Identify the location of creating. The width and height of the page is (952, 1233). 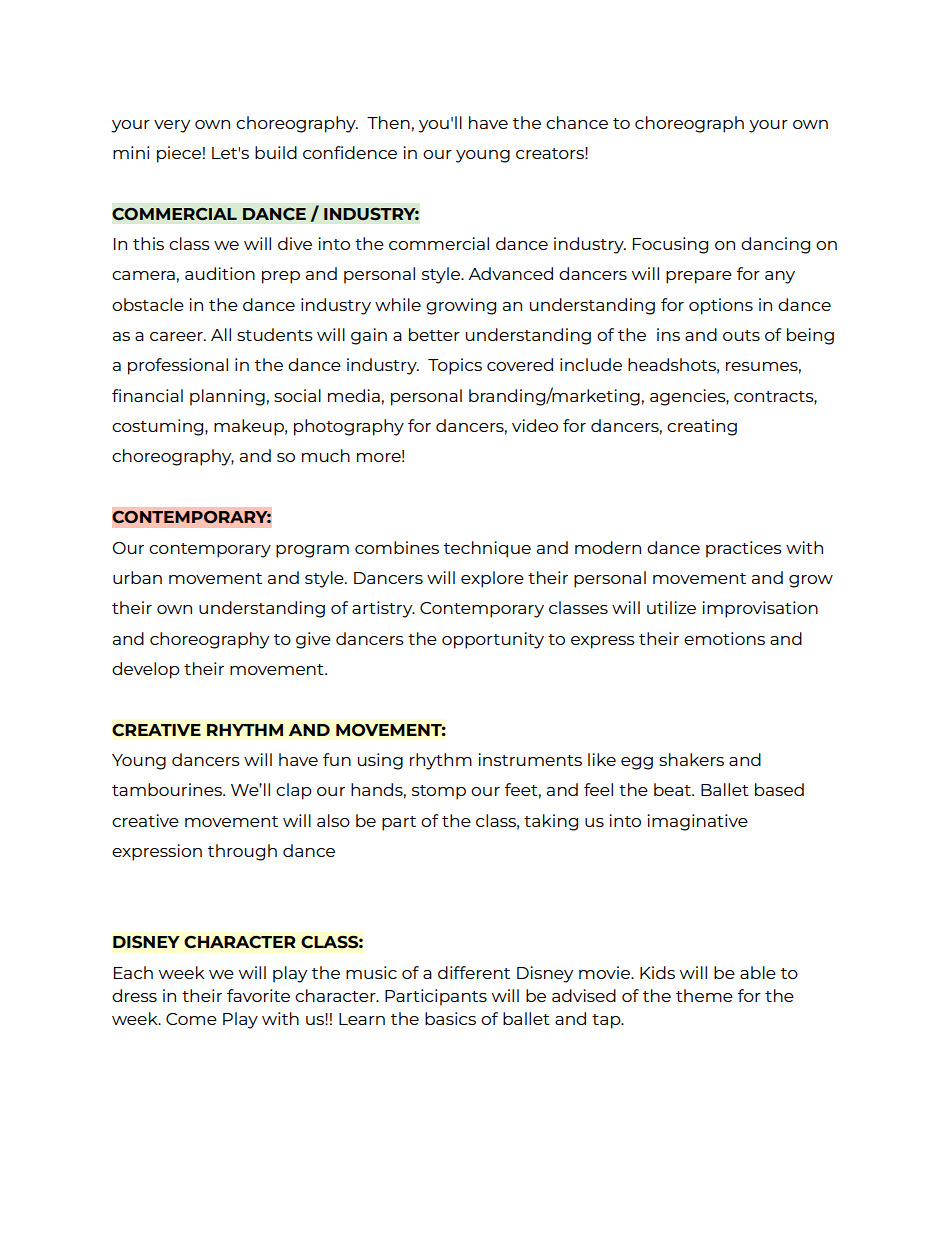
(702, 427).
